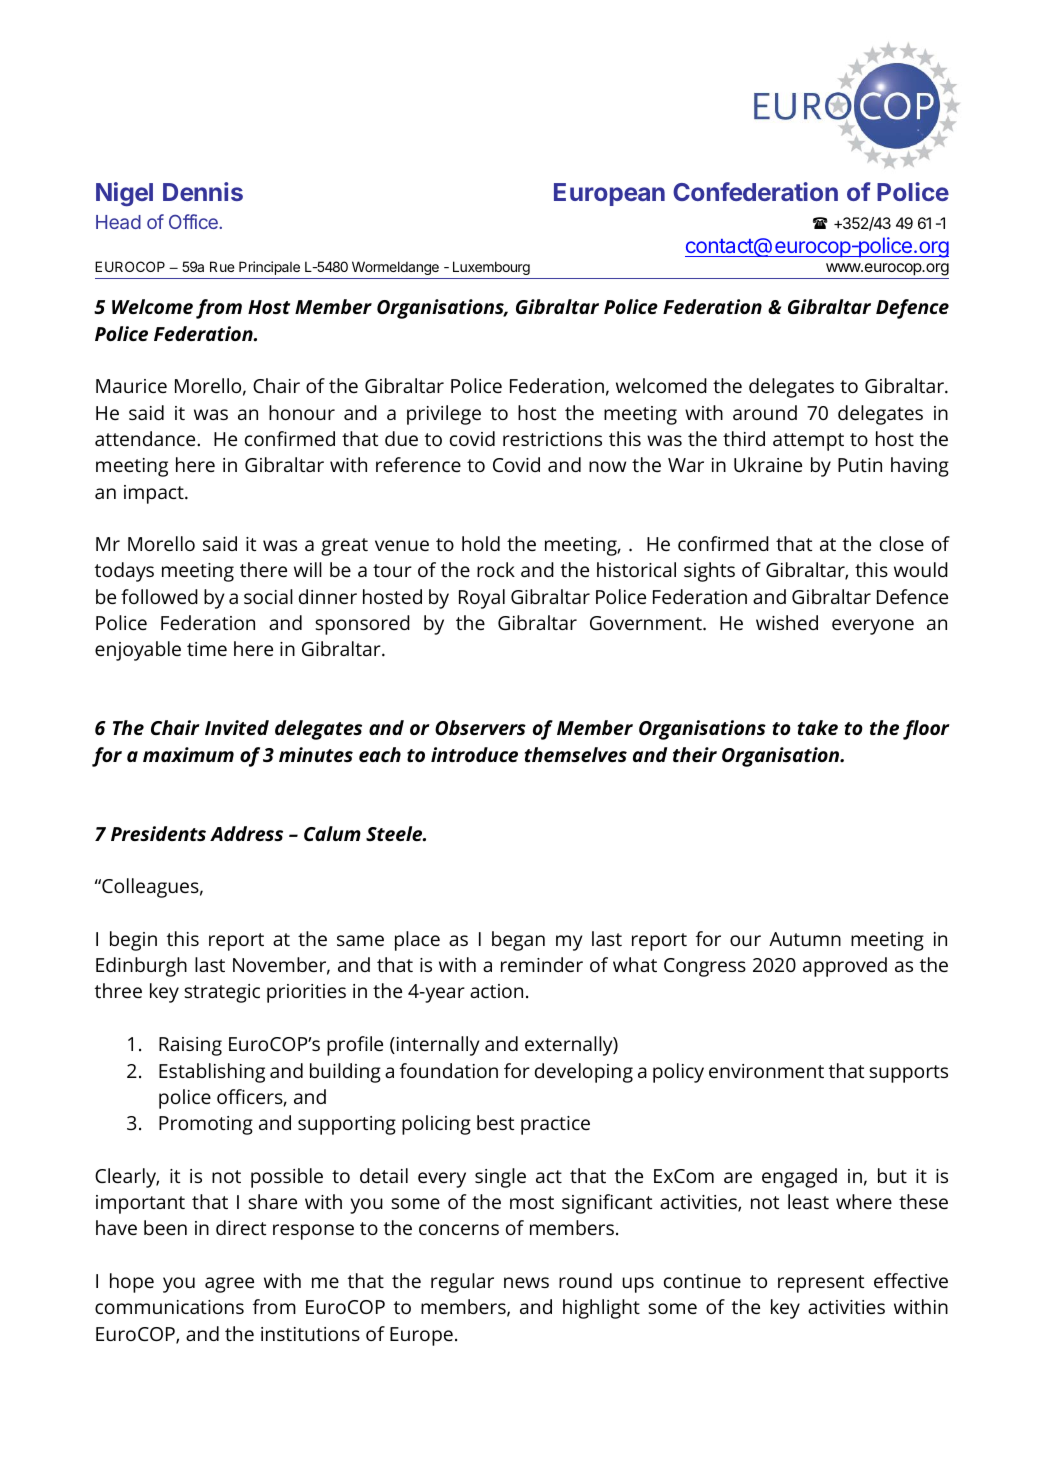 The width and height of the screenshot is (1046, 1479). I want to click on Dennis, so click(203, 191).
